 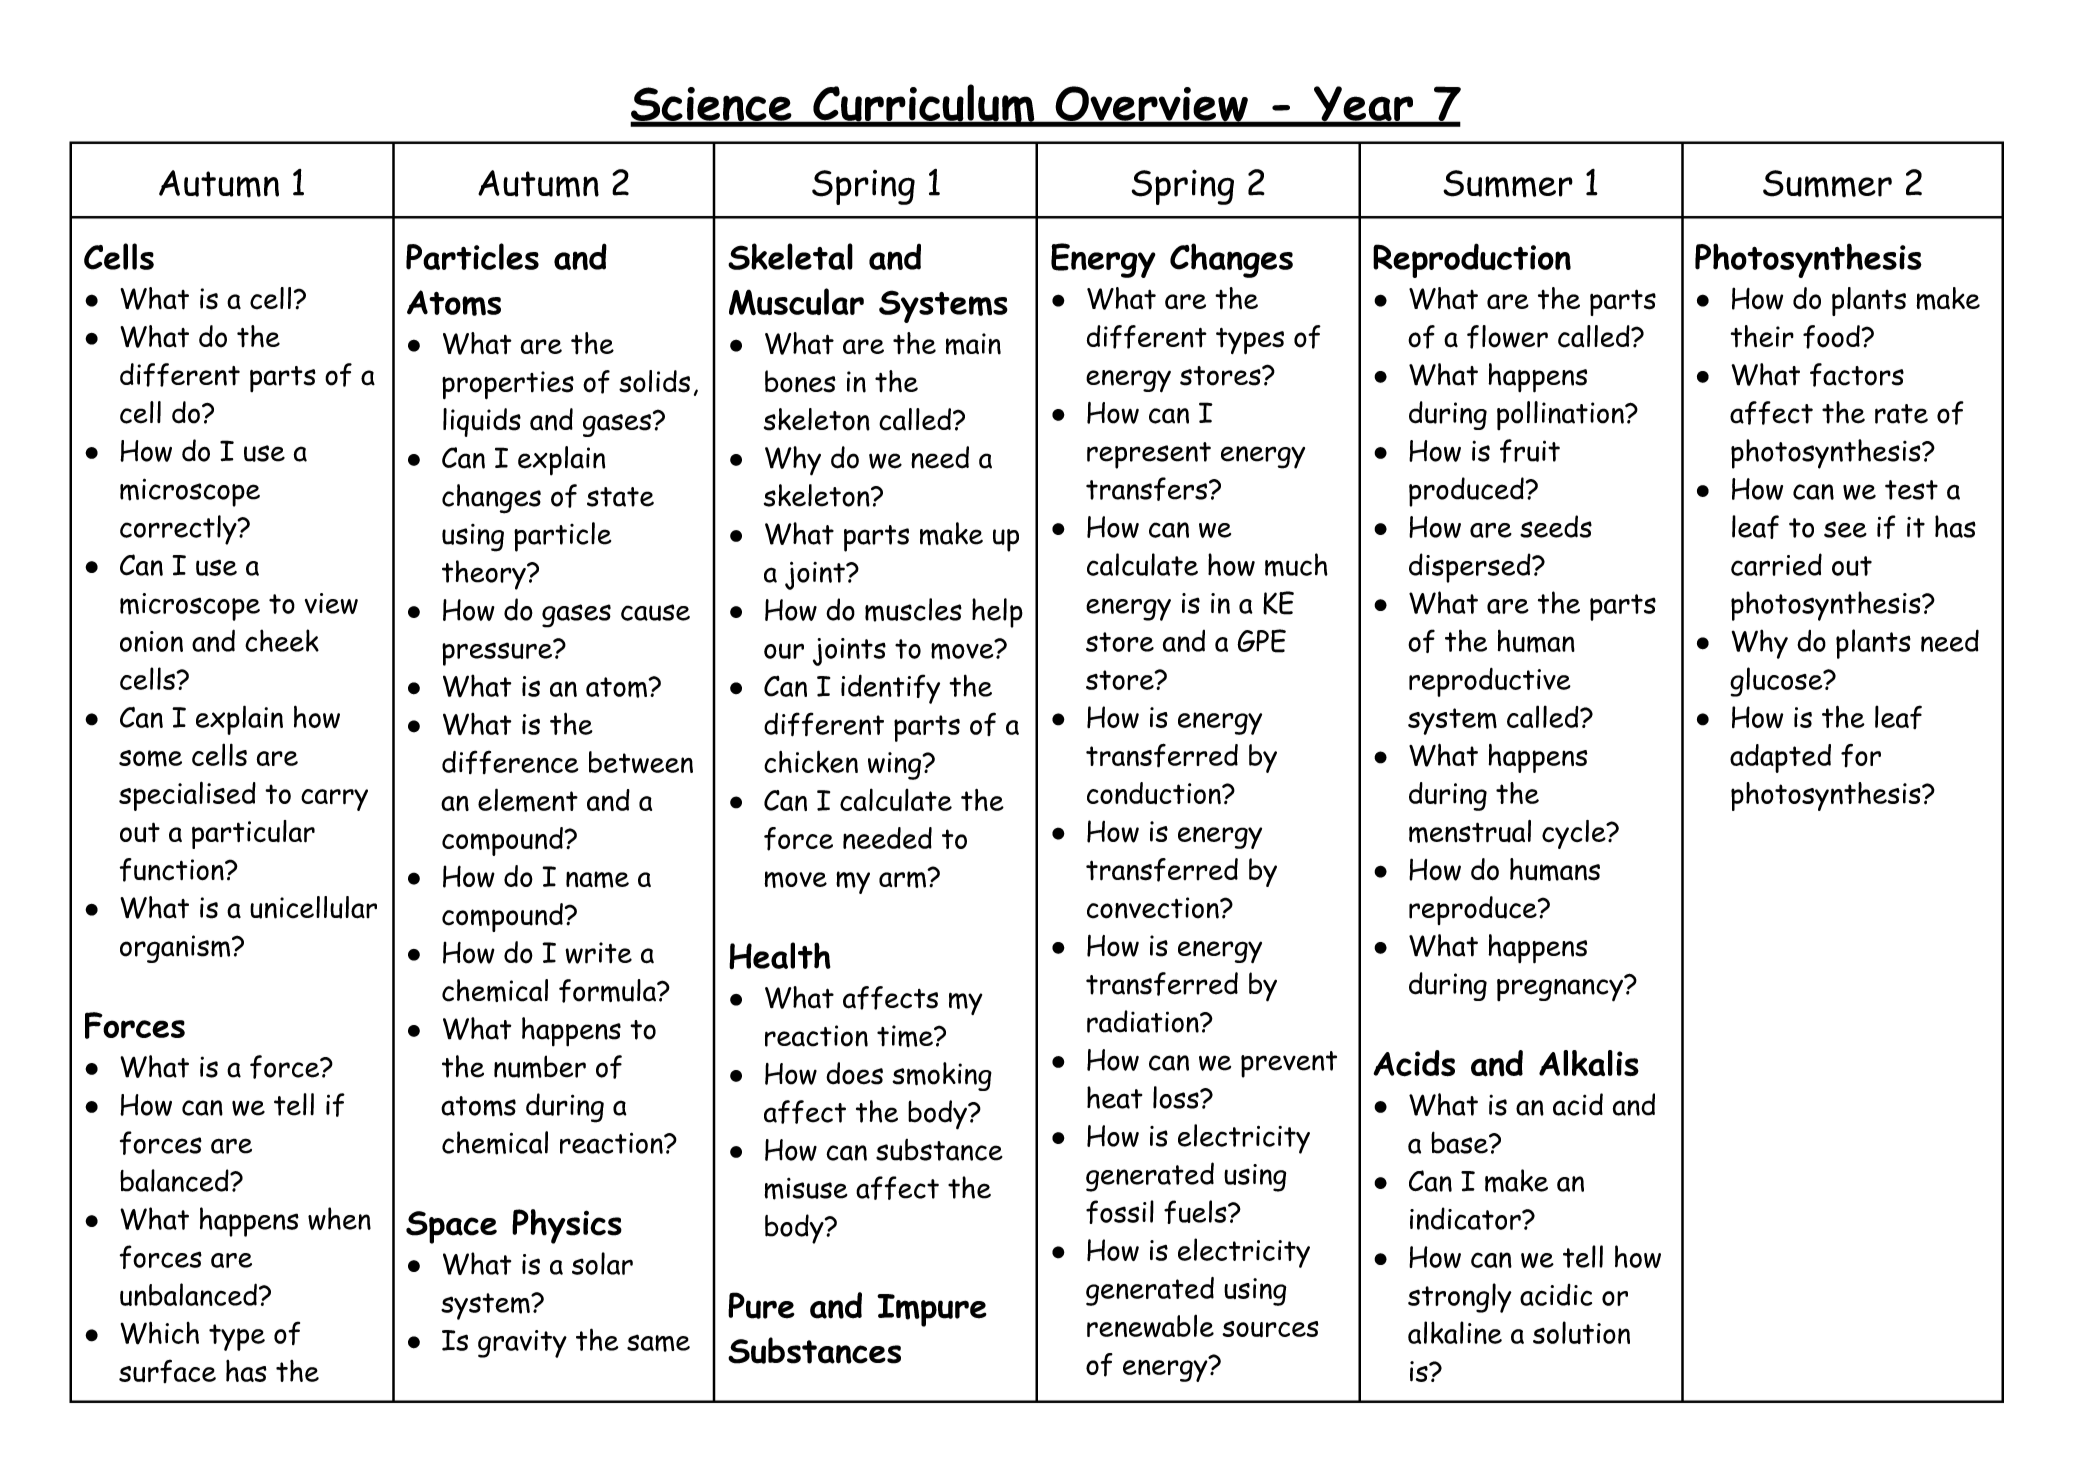 What do you see at coordinates (508, 385) in the image?
I see `properties` at bounding box center [508, 385].
